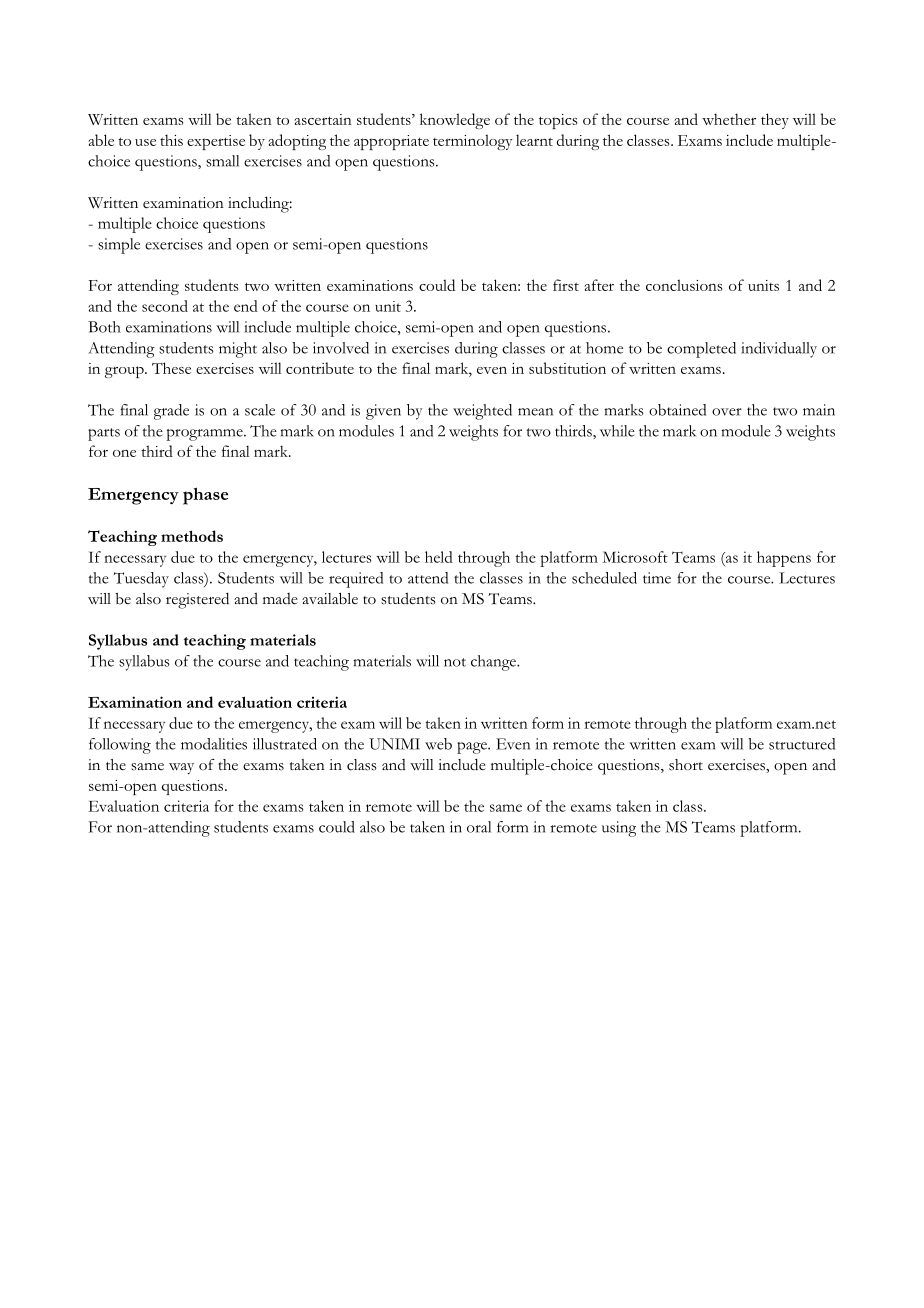 This document has height=1308, width=924. What do you see at coordinates (684, 285) in the document?
I see `conclusions` at bounding box center [684, 285].
